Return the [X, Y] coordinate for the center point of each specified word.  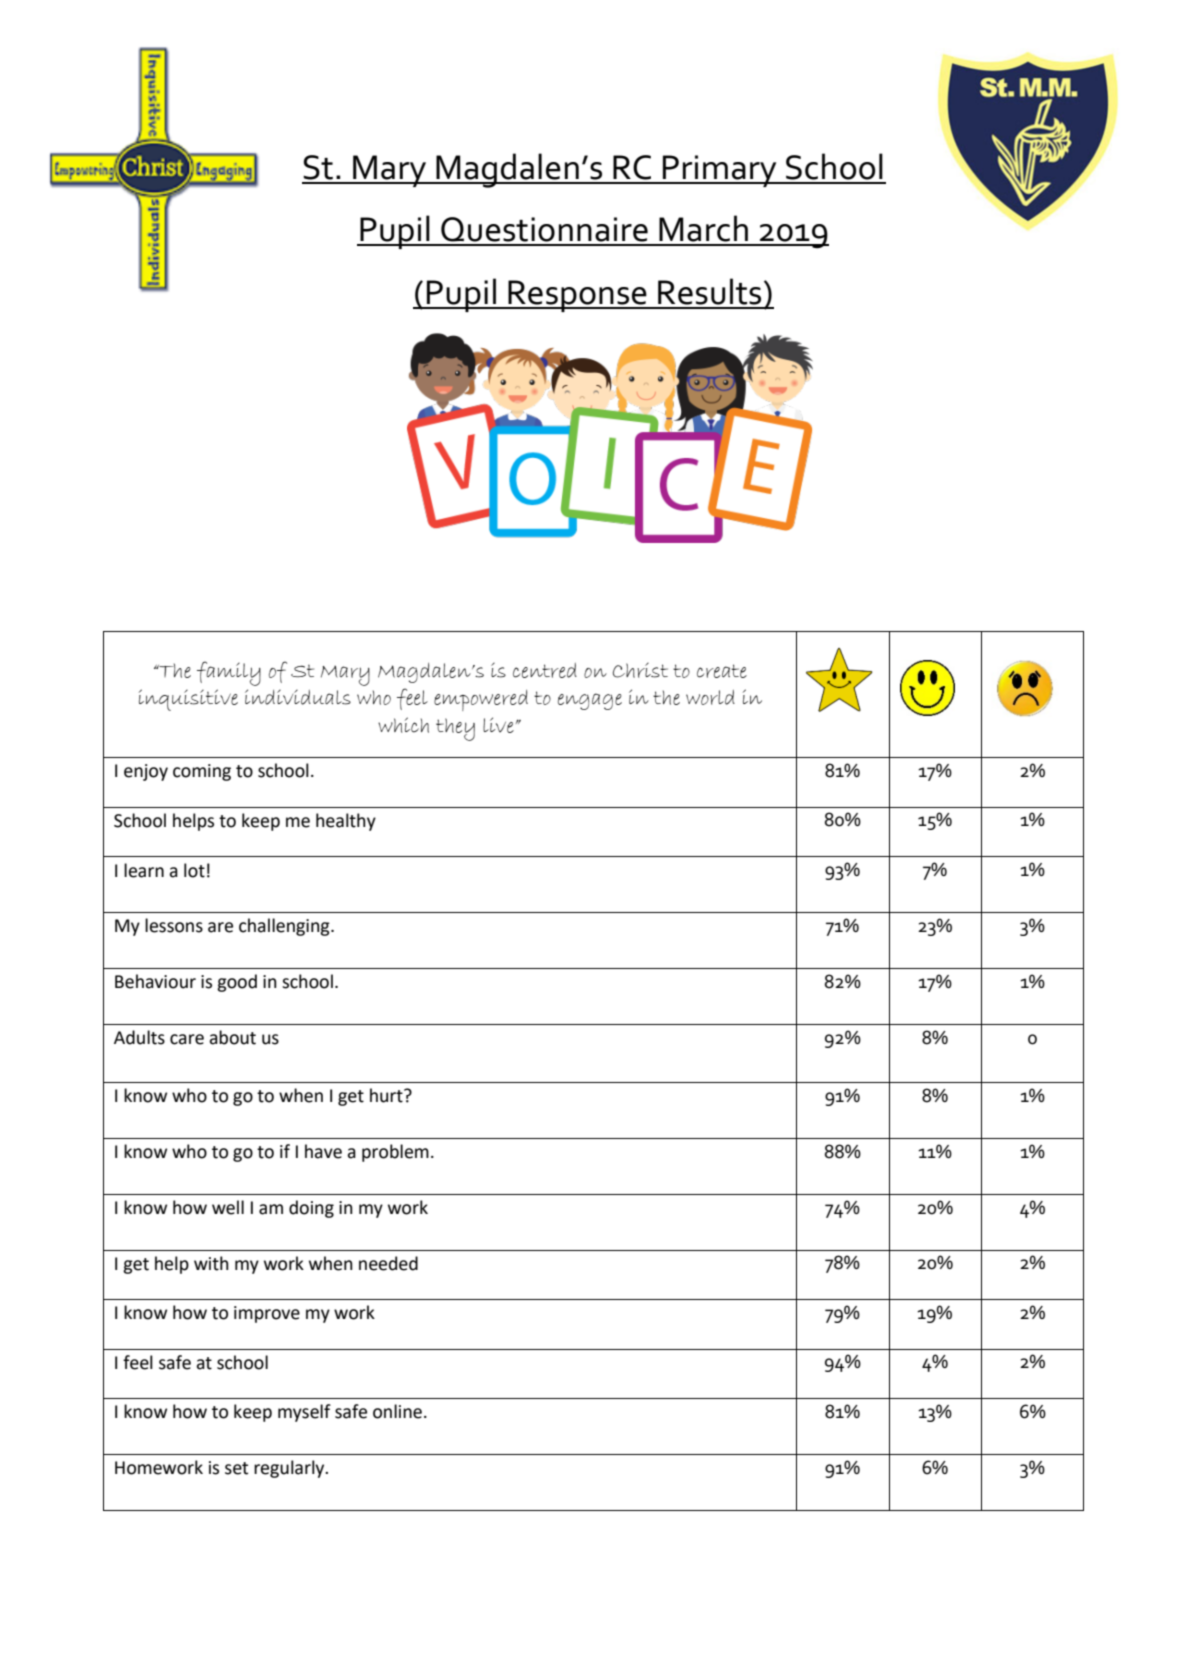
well [228, 1207]
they [455, 729]
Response [577, 296]
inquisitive [188, 700]
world [710, 697]
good [237, 983]
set [236, 1468]
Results [709, 291]
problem [395, 1153]
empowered [481, 700]
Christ [640, 670]
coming [202, 772]
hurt [387, 1095]
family [229, 673]
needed [388, 1263]
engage [590, 701]
